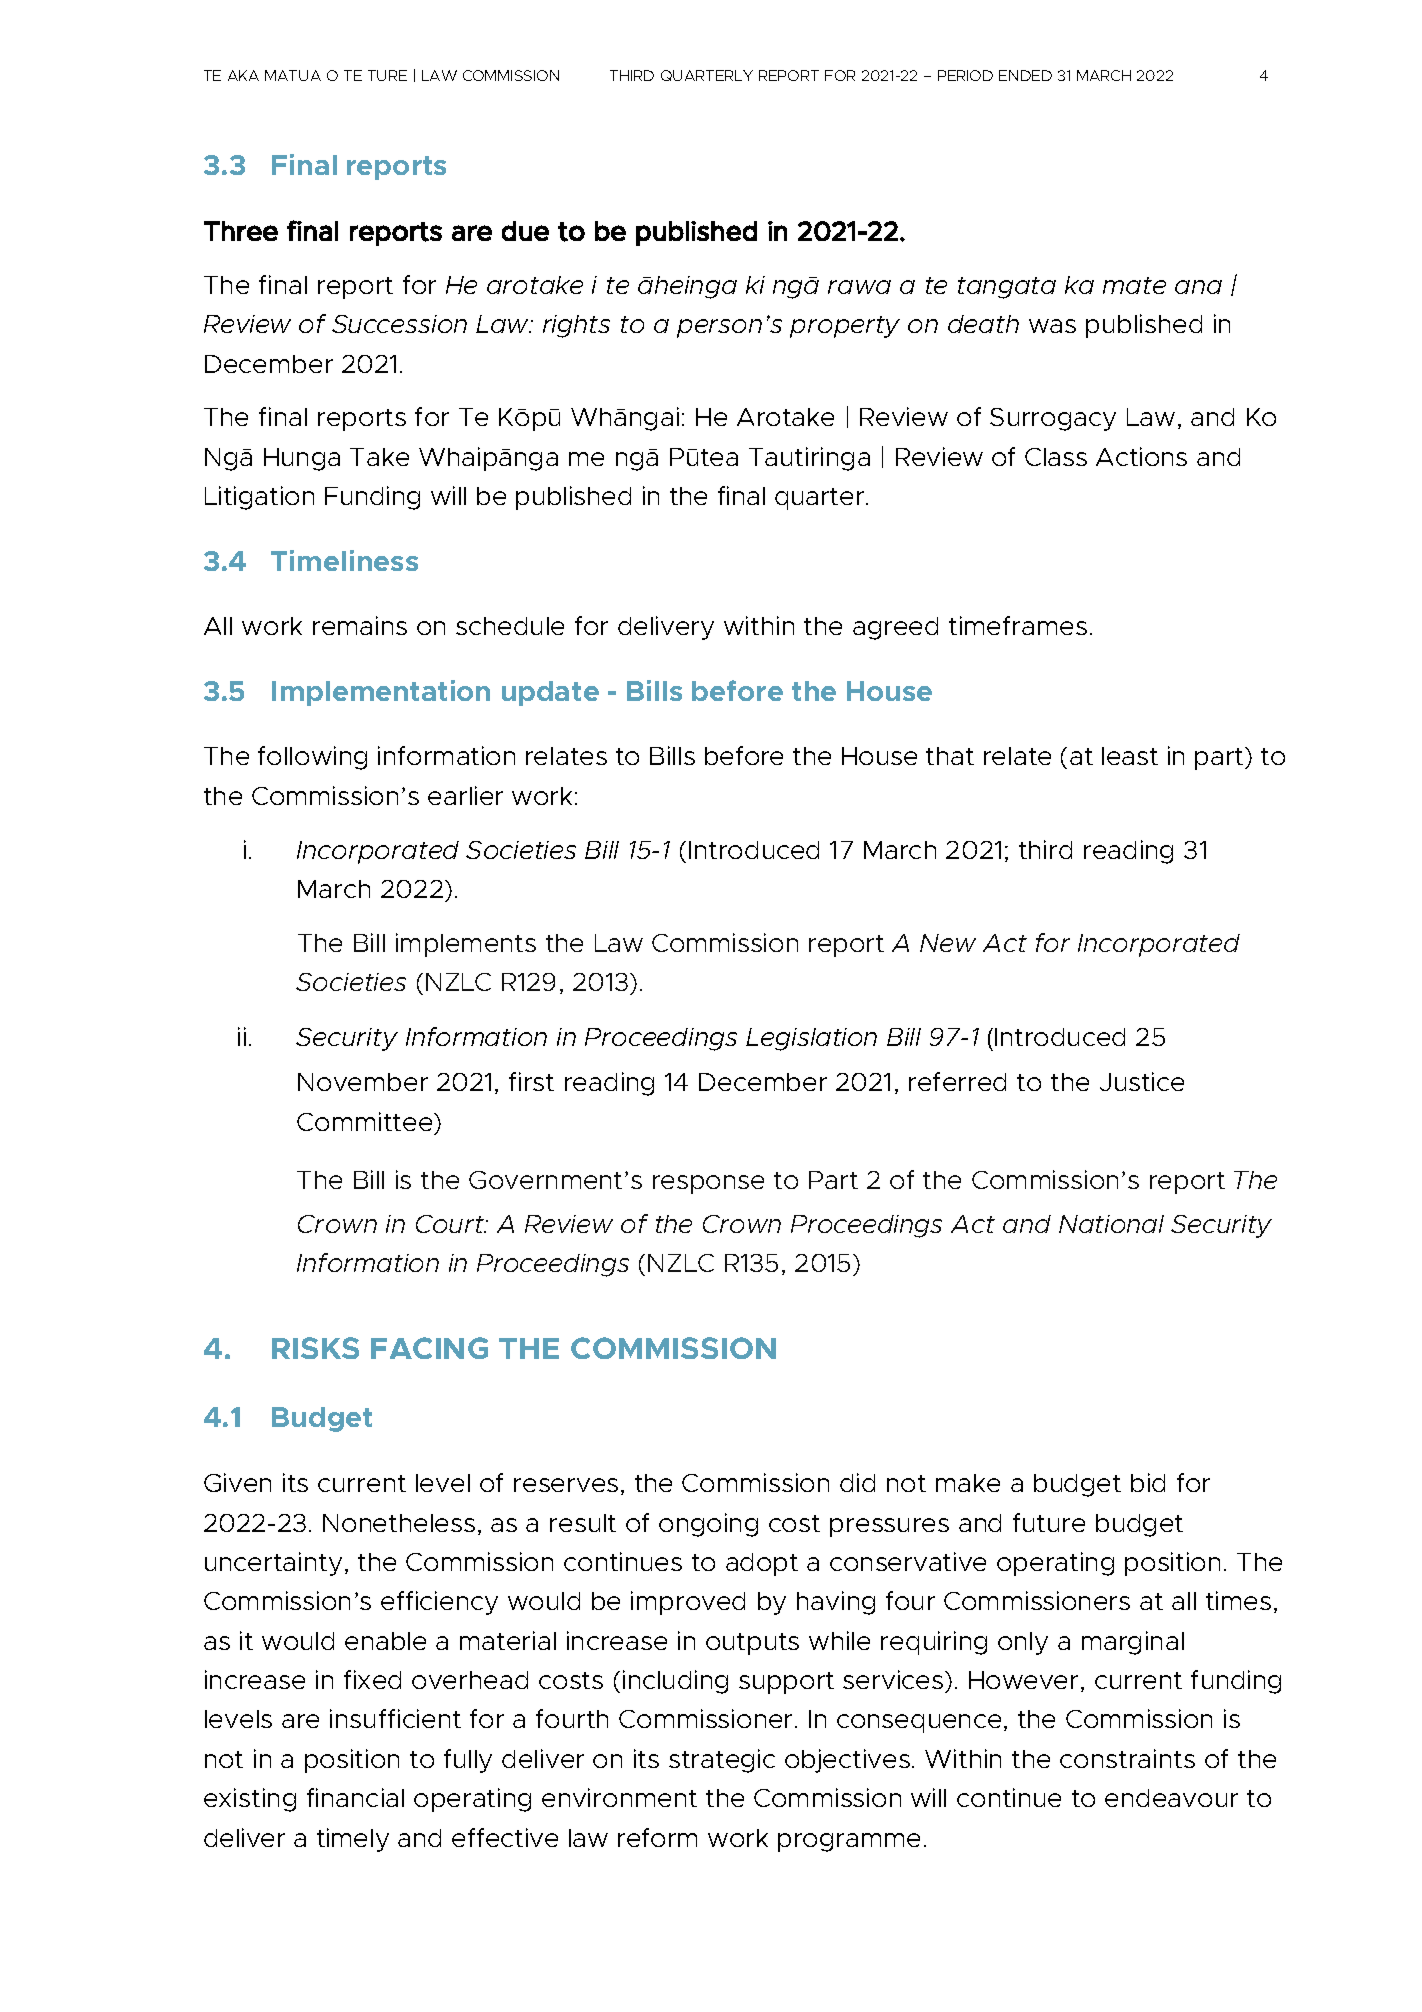 This screenshot has height=2012, width=1422. I want to click on constraints, so click(1127, 1758).
